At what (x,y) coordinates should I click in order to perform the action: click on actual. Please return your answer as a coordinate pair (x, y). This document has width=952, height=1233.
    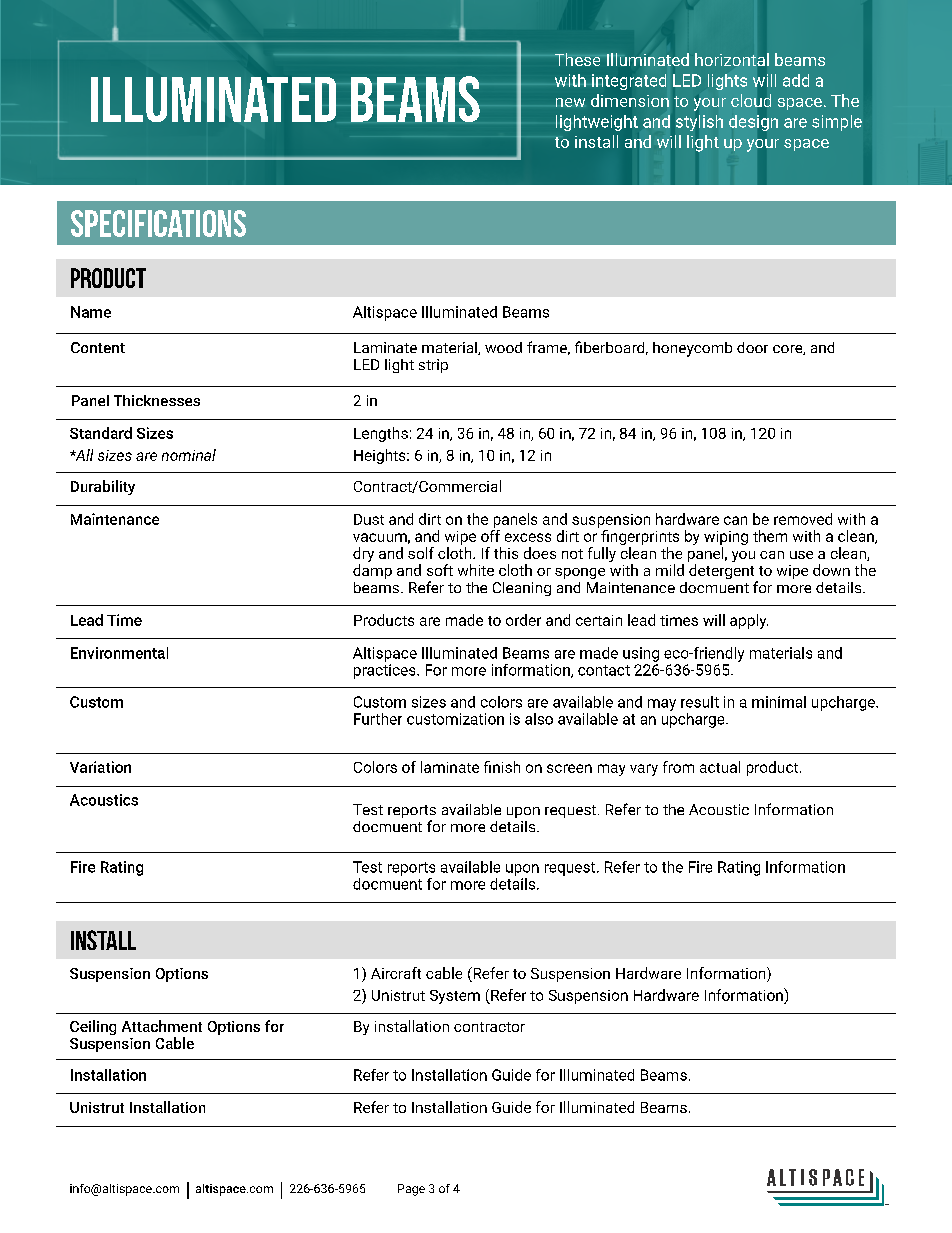
    Looking at the image, I should click on (720, 767).
